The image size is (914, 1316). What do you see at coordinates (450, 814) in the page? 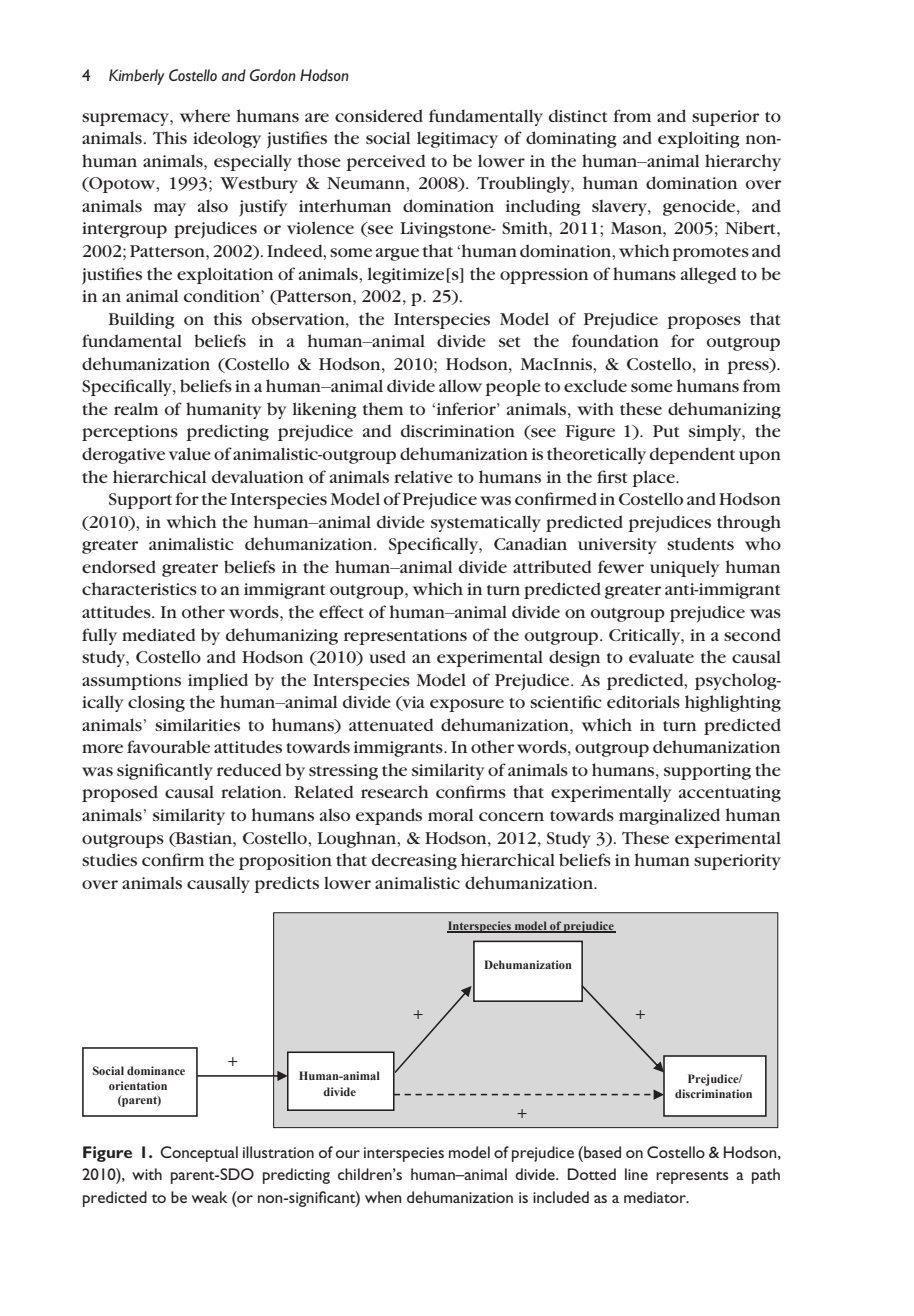
I see `moral` at bounding box center [450, 814].
